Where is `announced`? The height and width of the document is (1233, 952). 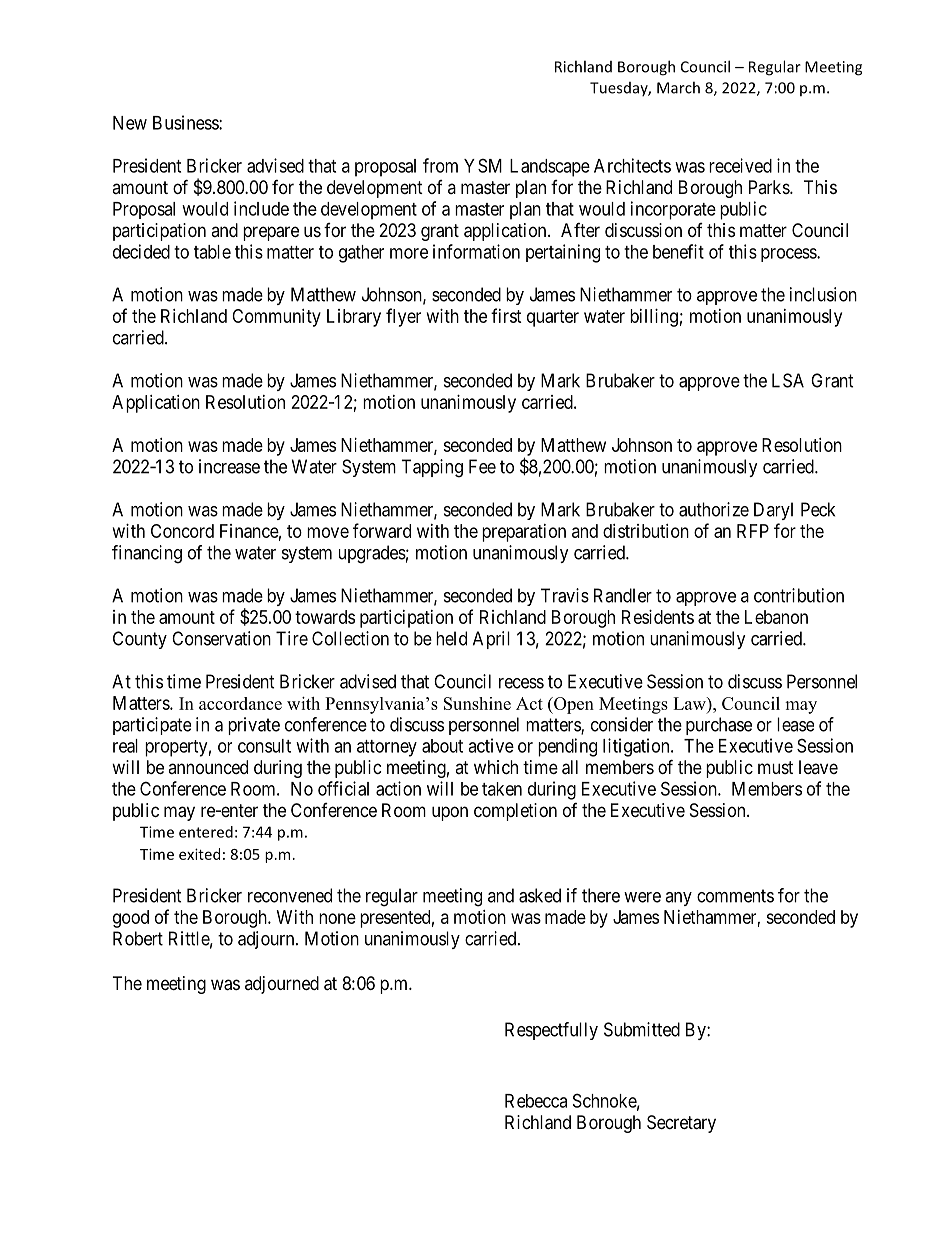
announced is located at coordinates (208, 767).
